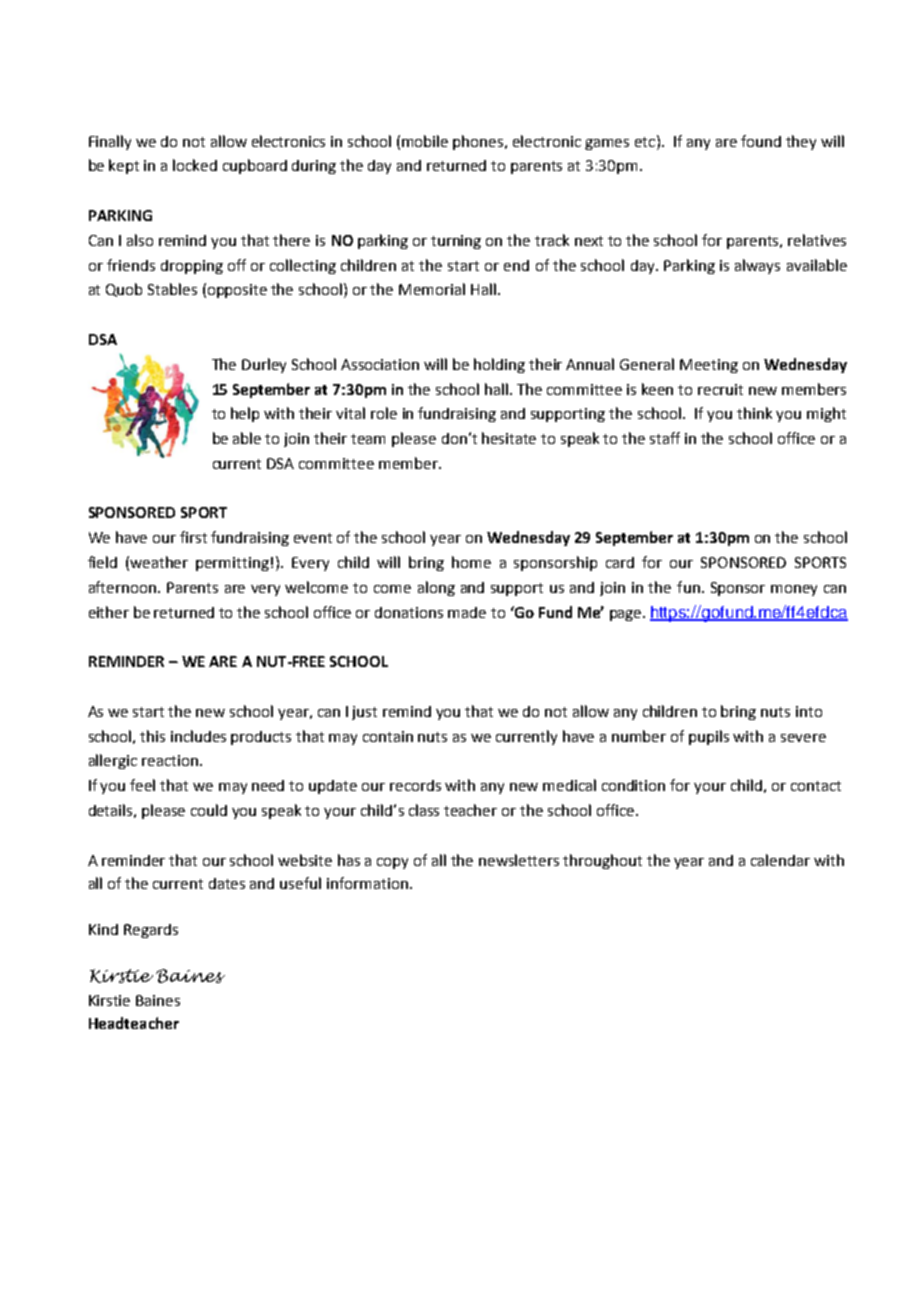 The width and height of the screenshot is (924, 1309). I want to click on phones, so click(479, 142).
